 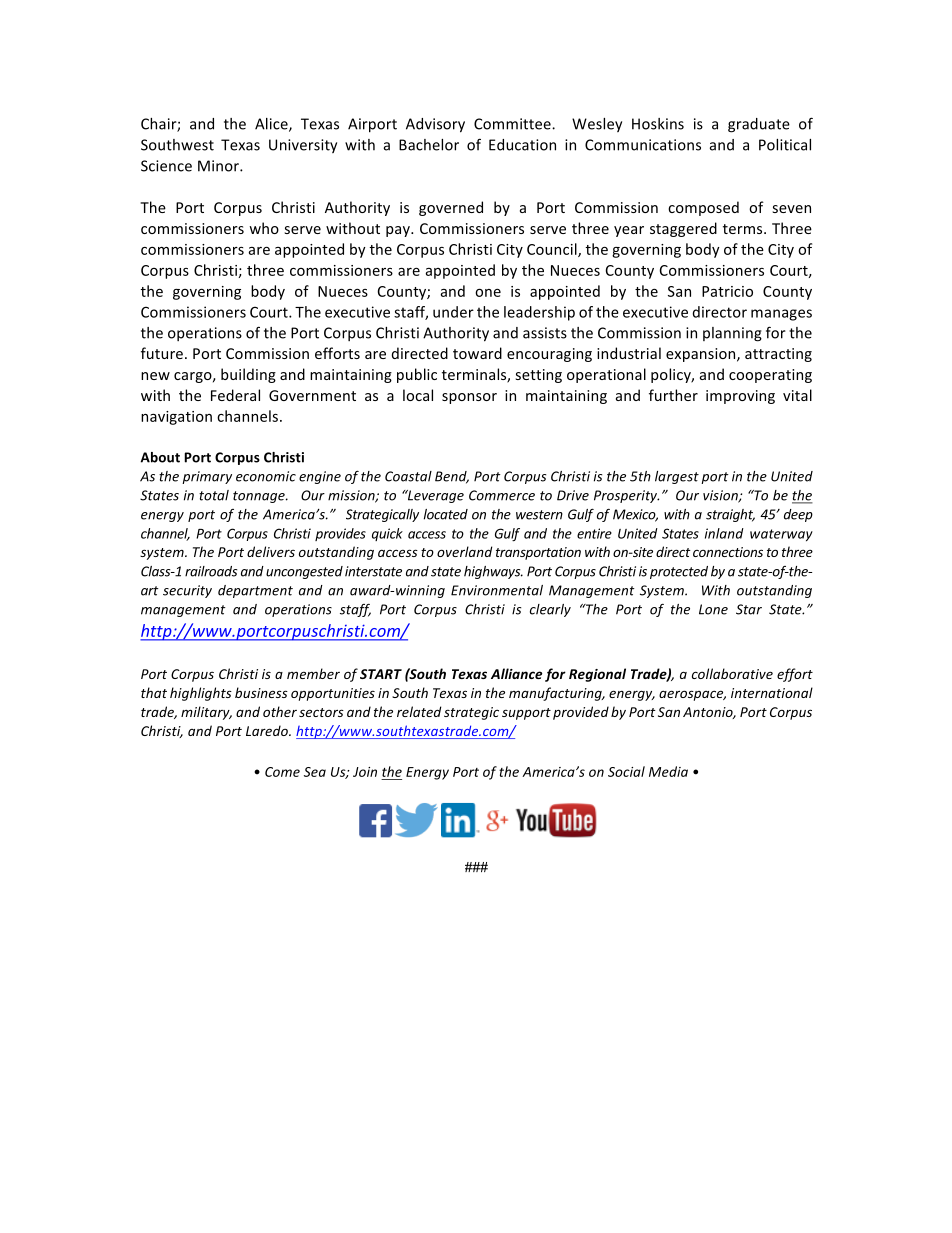 I want to click on graduate, so click(x=759, y=125).
